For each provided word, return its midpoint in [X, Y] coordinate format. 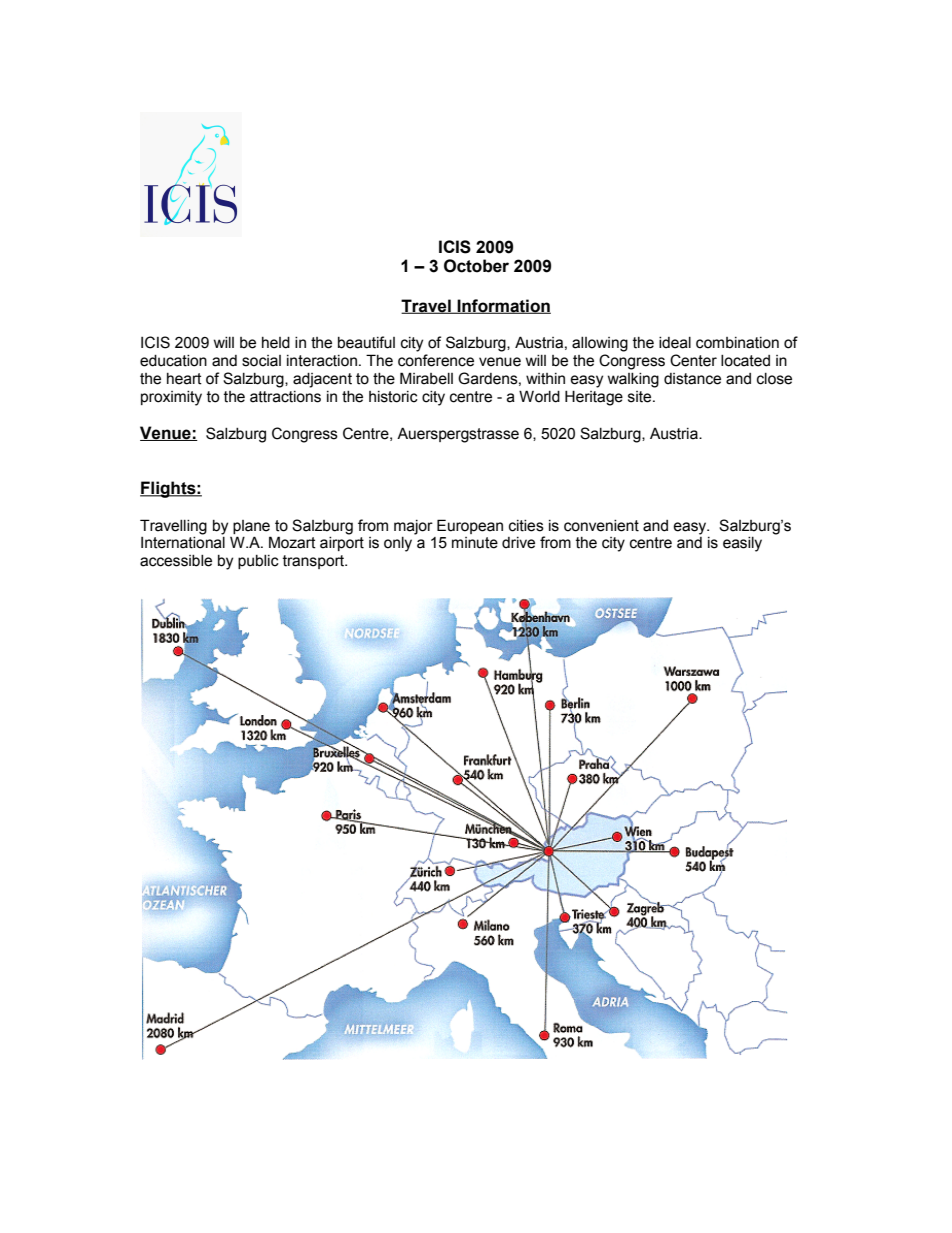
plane [251, 527]
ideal [675, 343]
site [641, 397]
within [545, 379]
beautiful [366, 342]
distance [692, 379]
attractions [285, 397]
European [470, 526]
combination [737, 343]
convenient [601, 526]
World [539, 396]
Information [503, 306]
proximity [171, 398]
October [476, 266]
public [258, 562]
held [276, 343]
